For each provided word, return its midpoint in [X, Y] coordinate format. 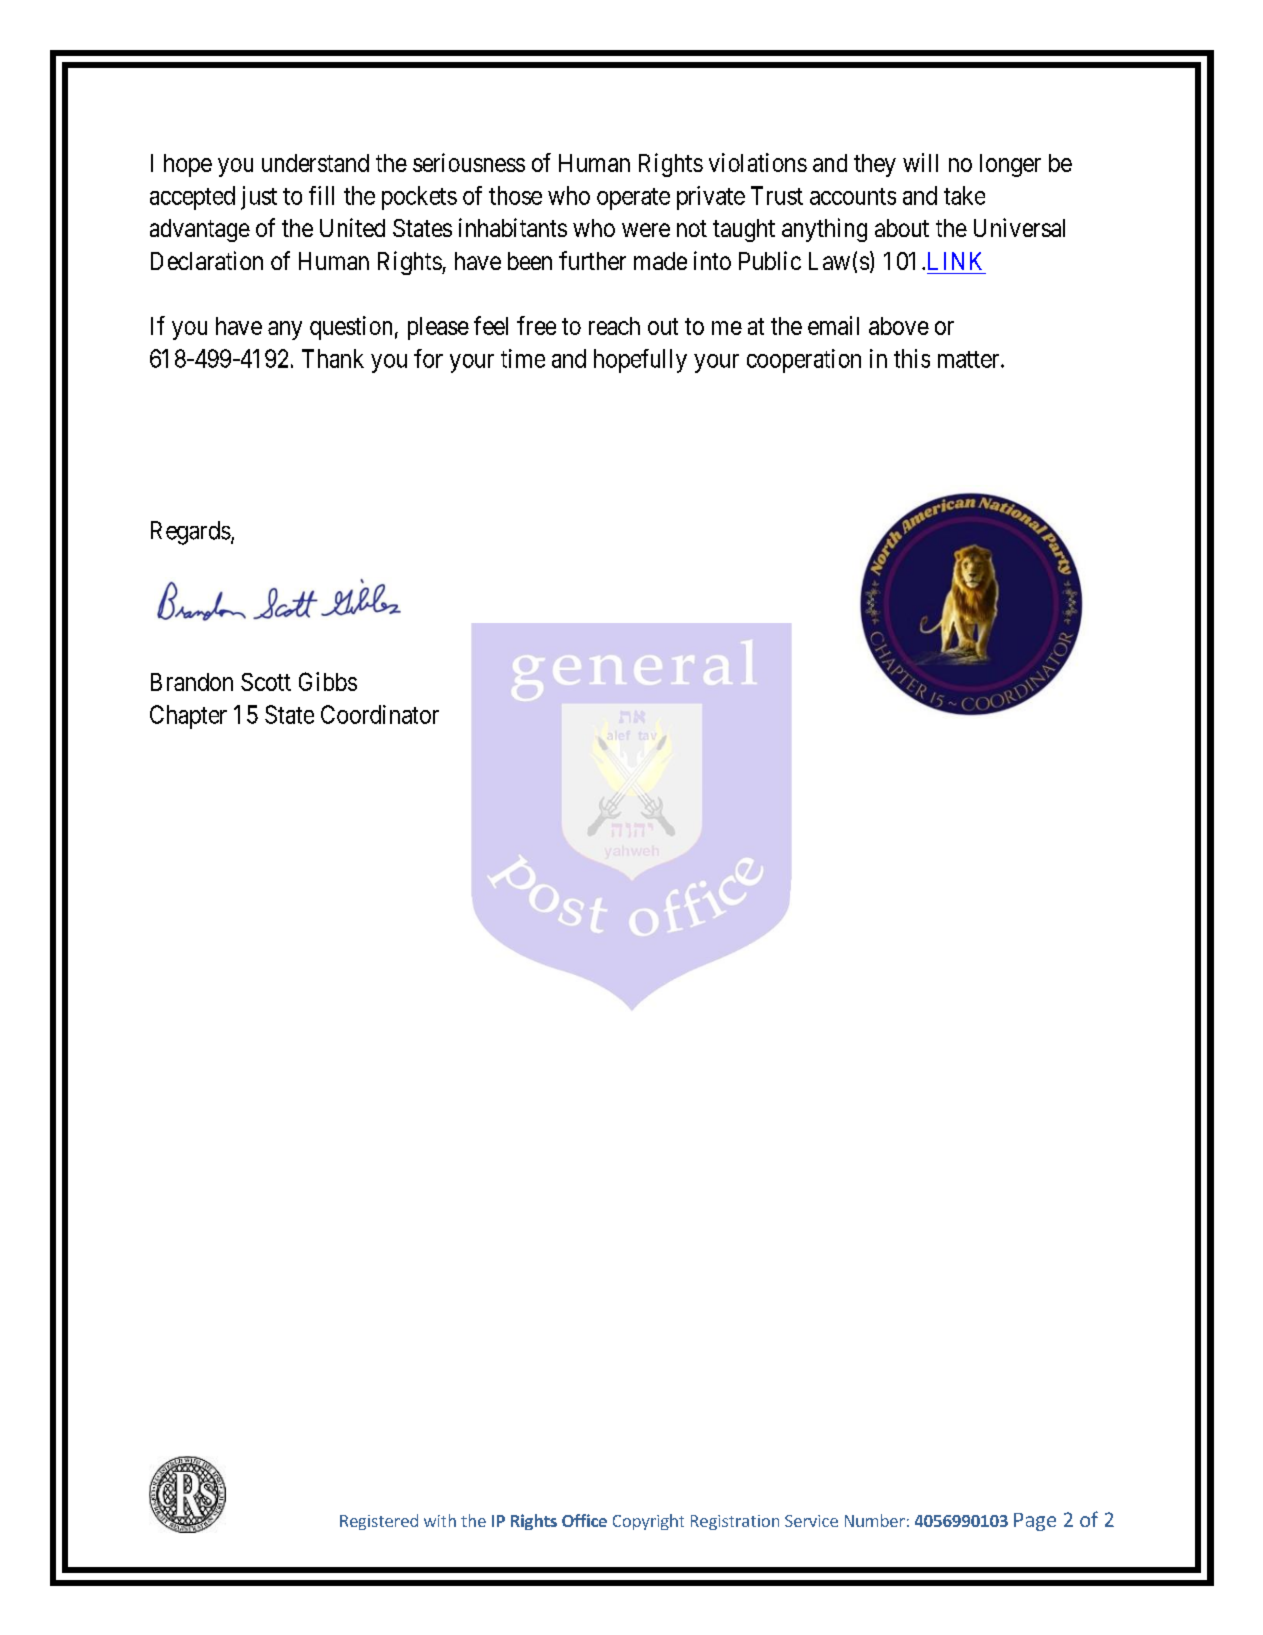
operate [633, 199]
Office [584, 1520]
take [964, 195]
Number [875, 1520]
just [259, 198]
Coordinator [380, 714]
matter [970, 359]
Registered [379, 1522]
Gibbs [328, 681]
